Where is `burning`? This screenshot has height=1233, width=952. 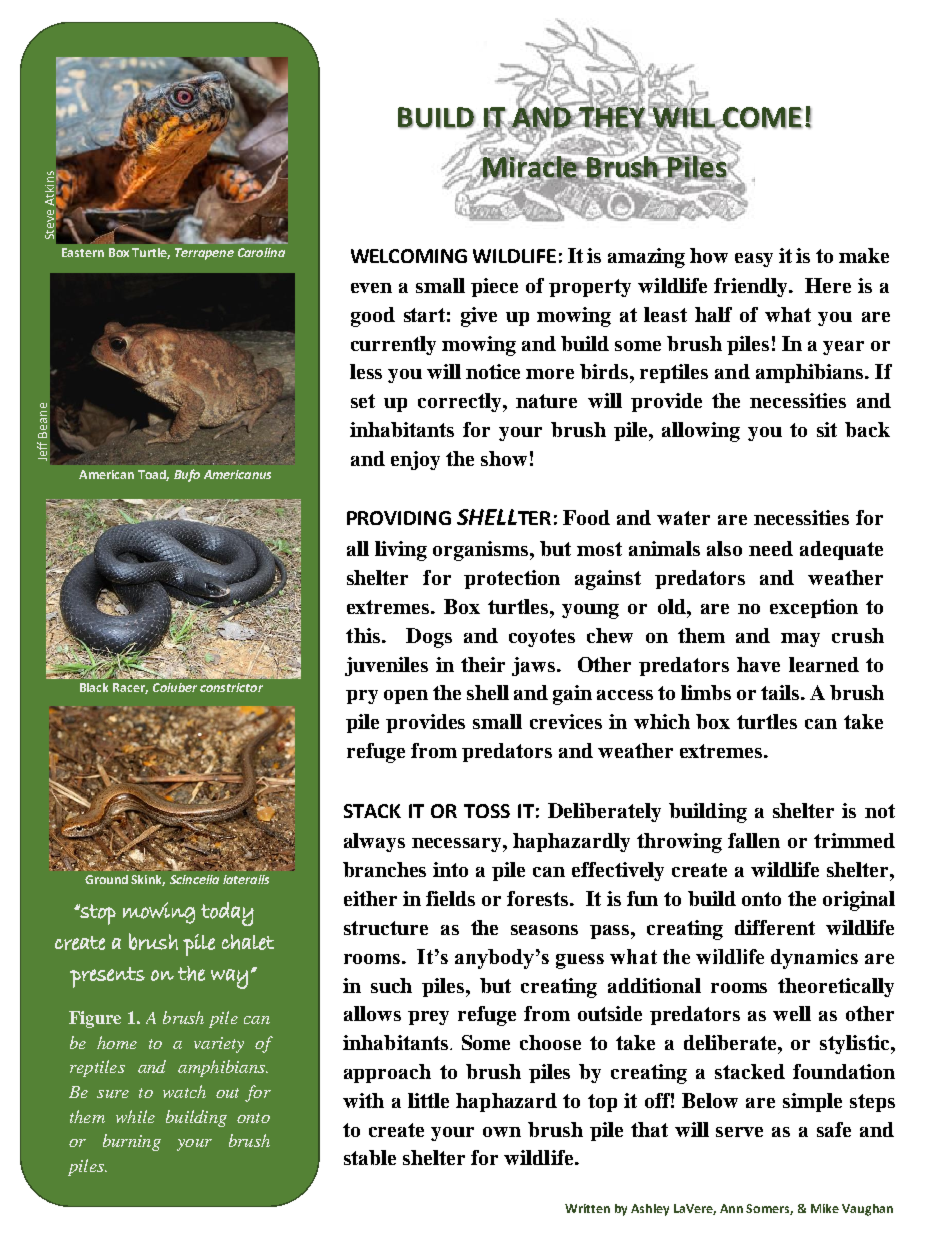 burning is located at coordinates (132, 1142).
